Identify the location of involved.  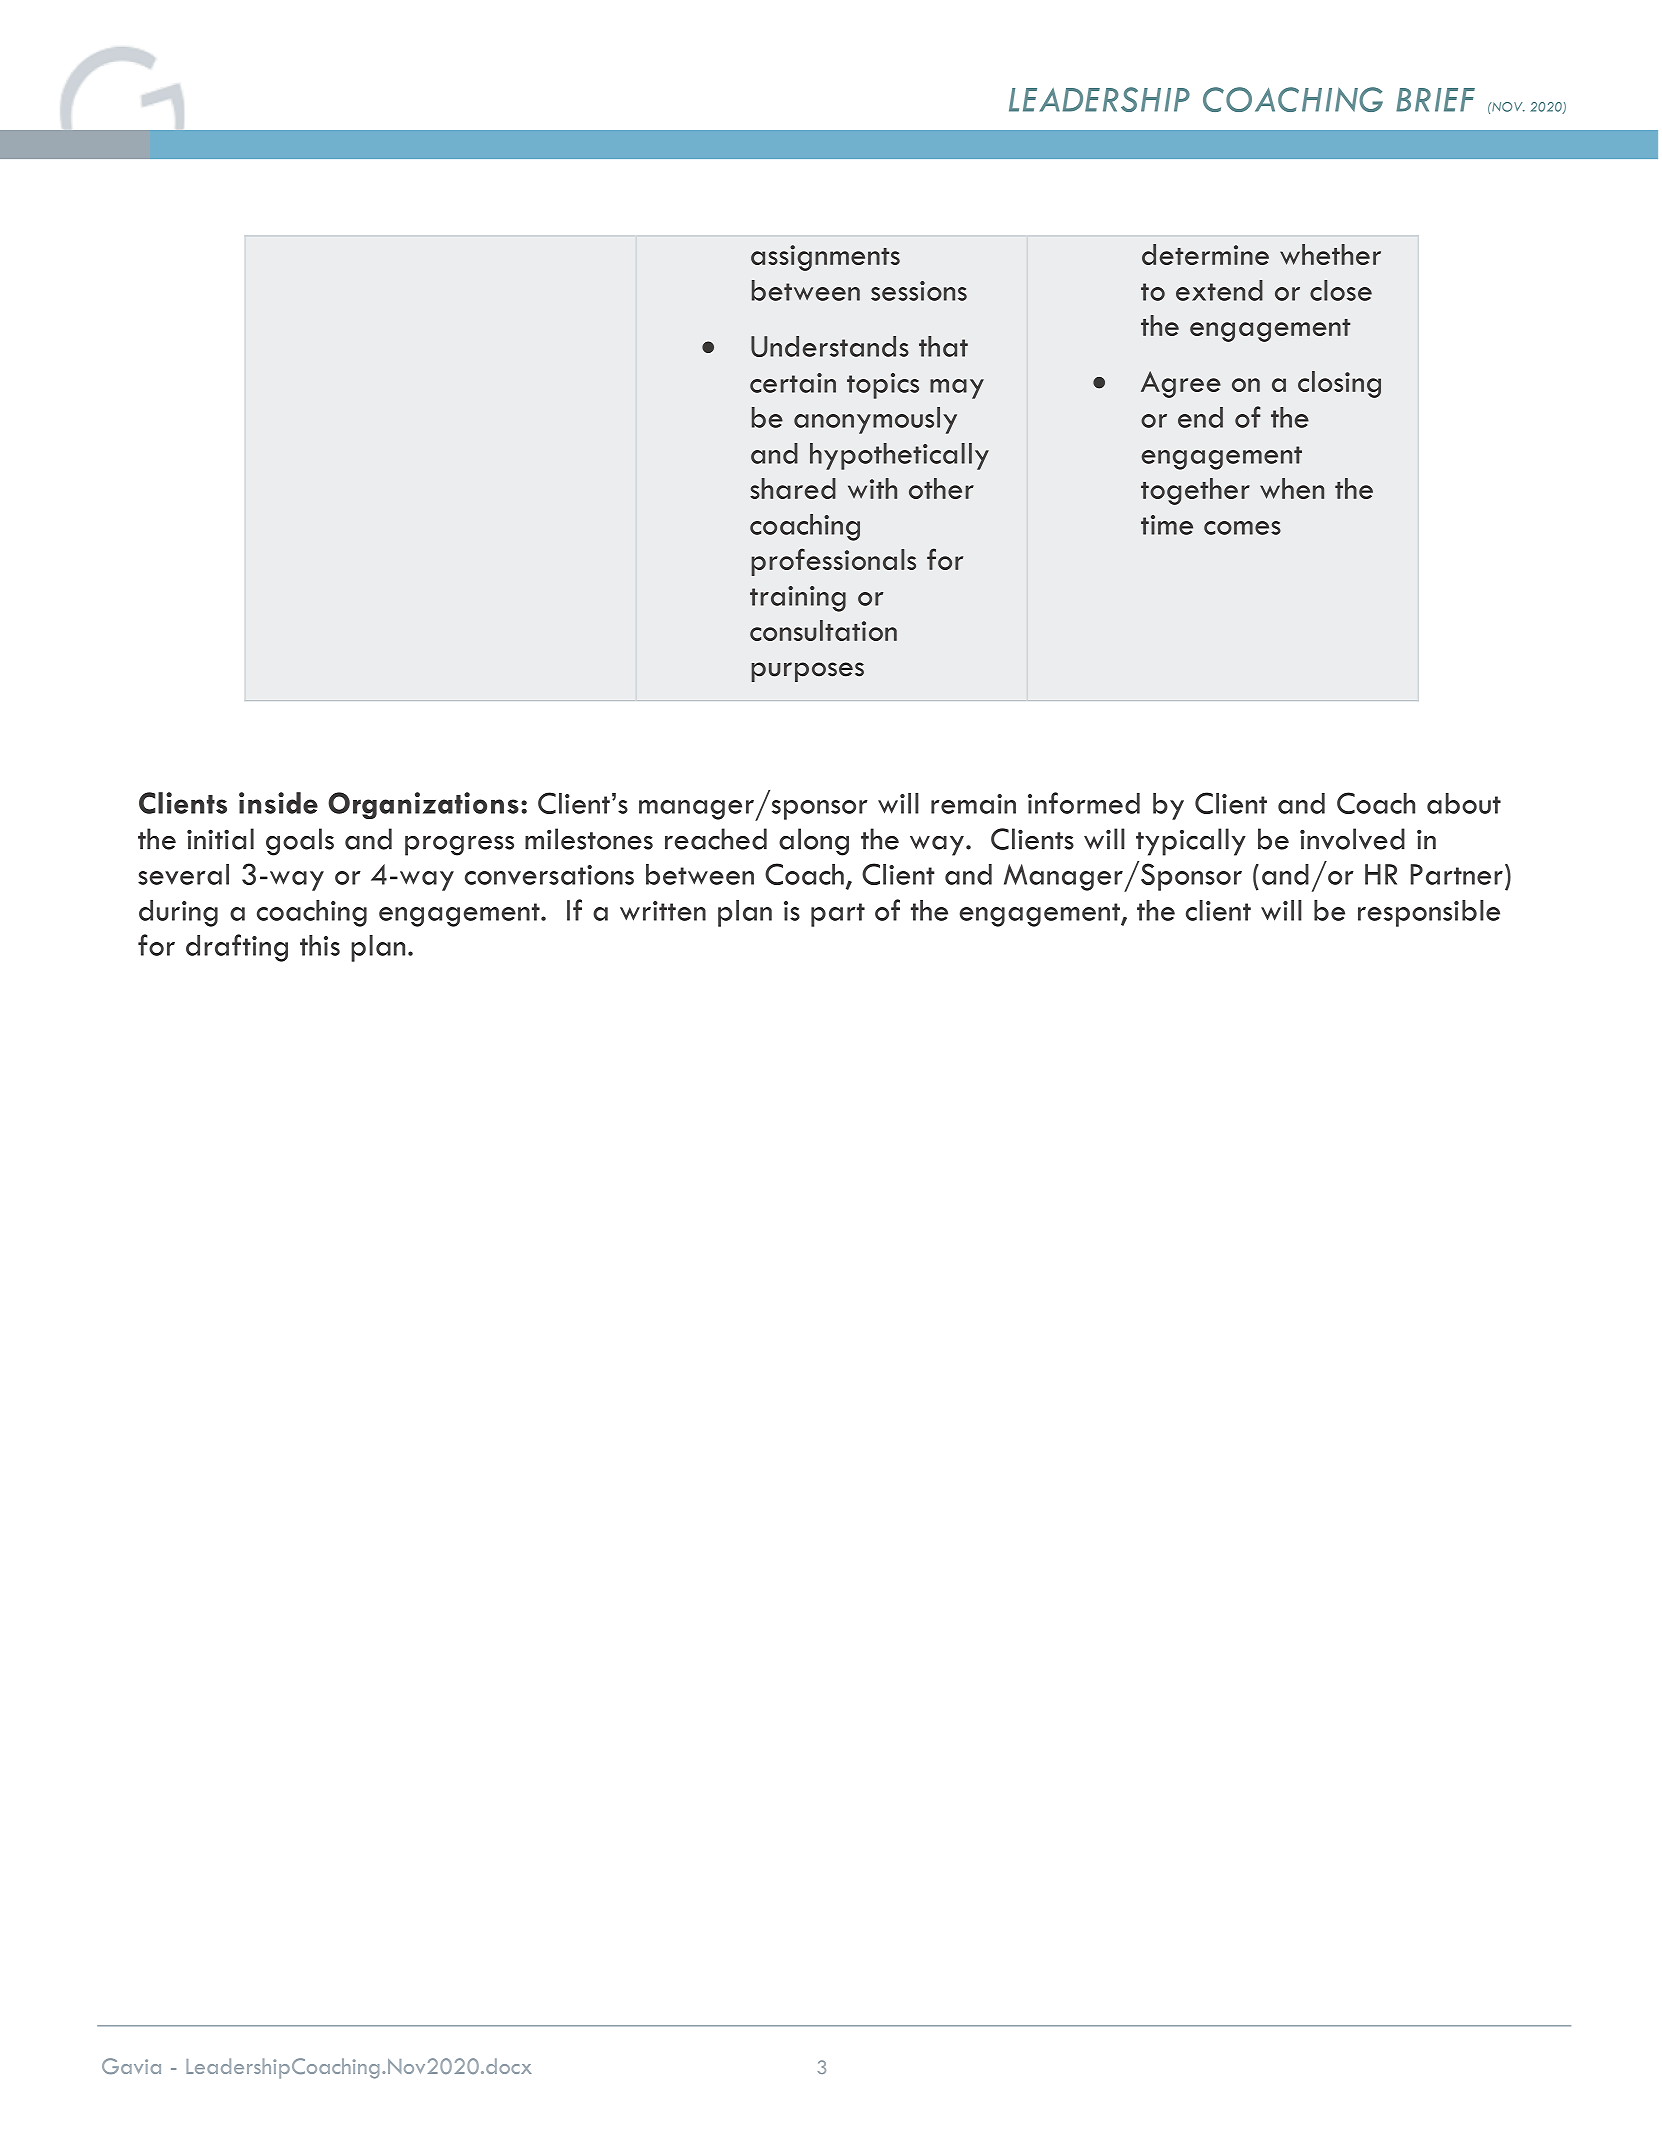
(1352, 839).
